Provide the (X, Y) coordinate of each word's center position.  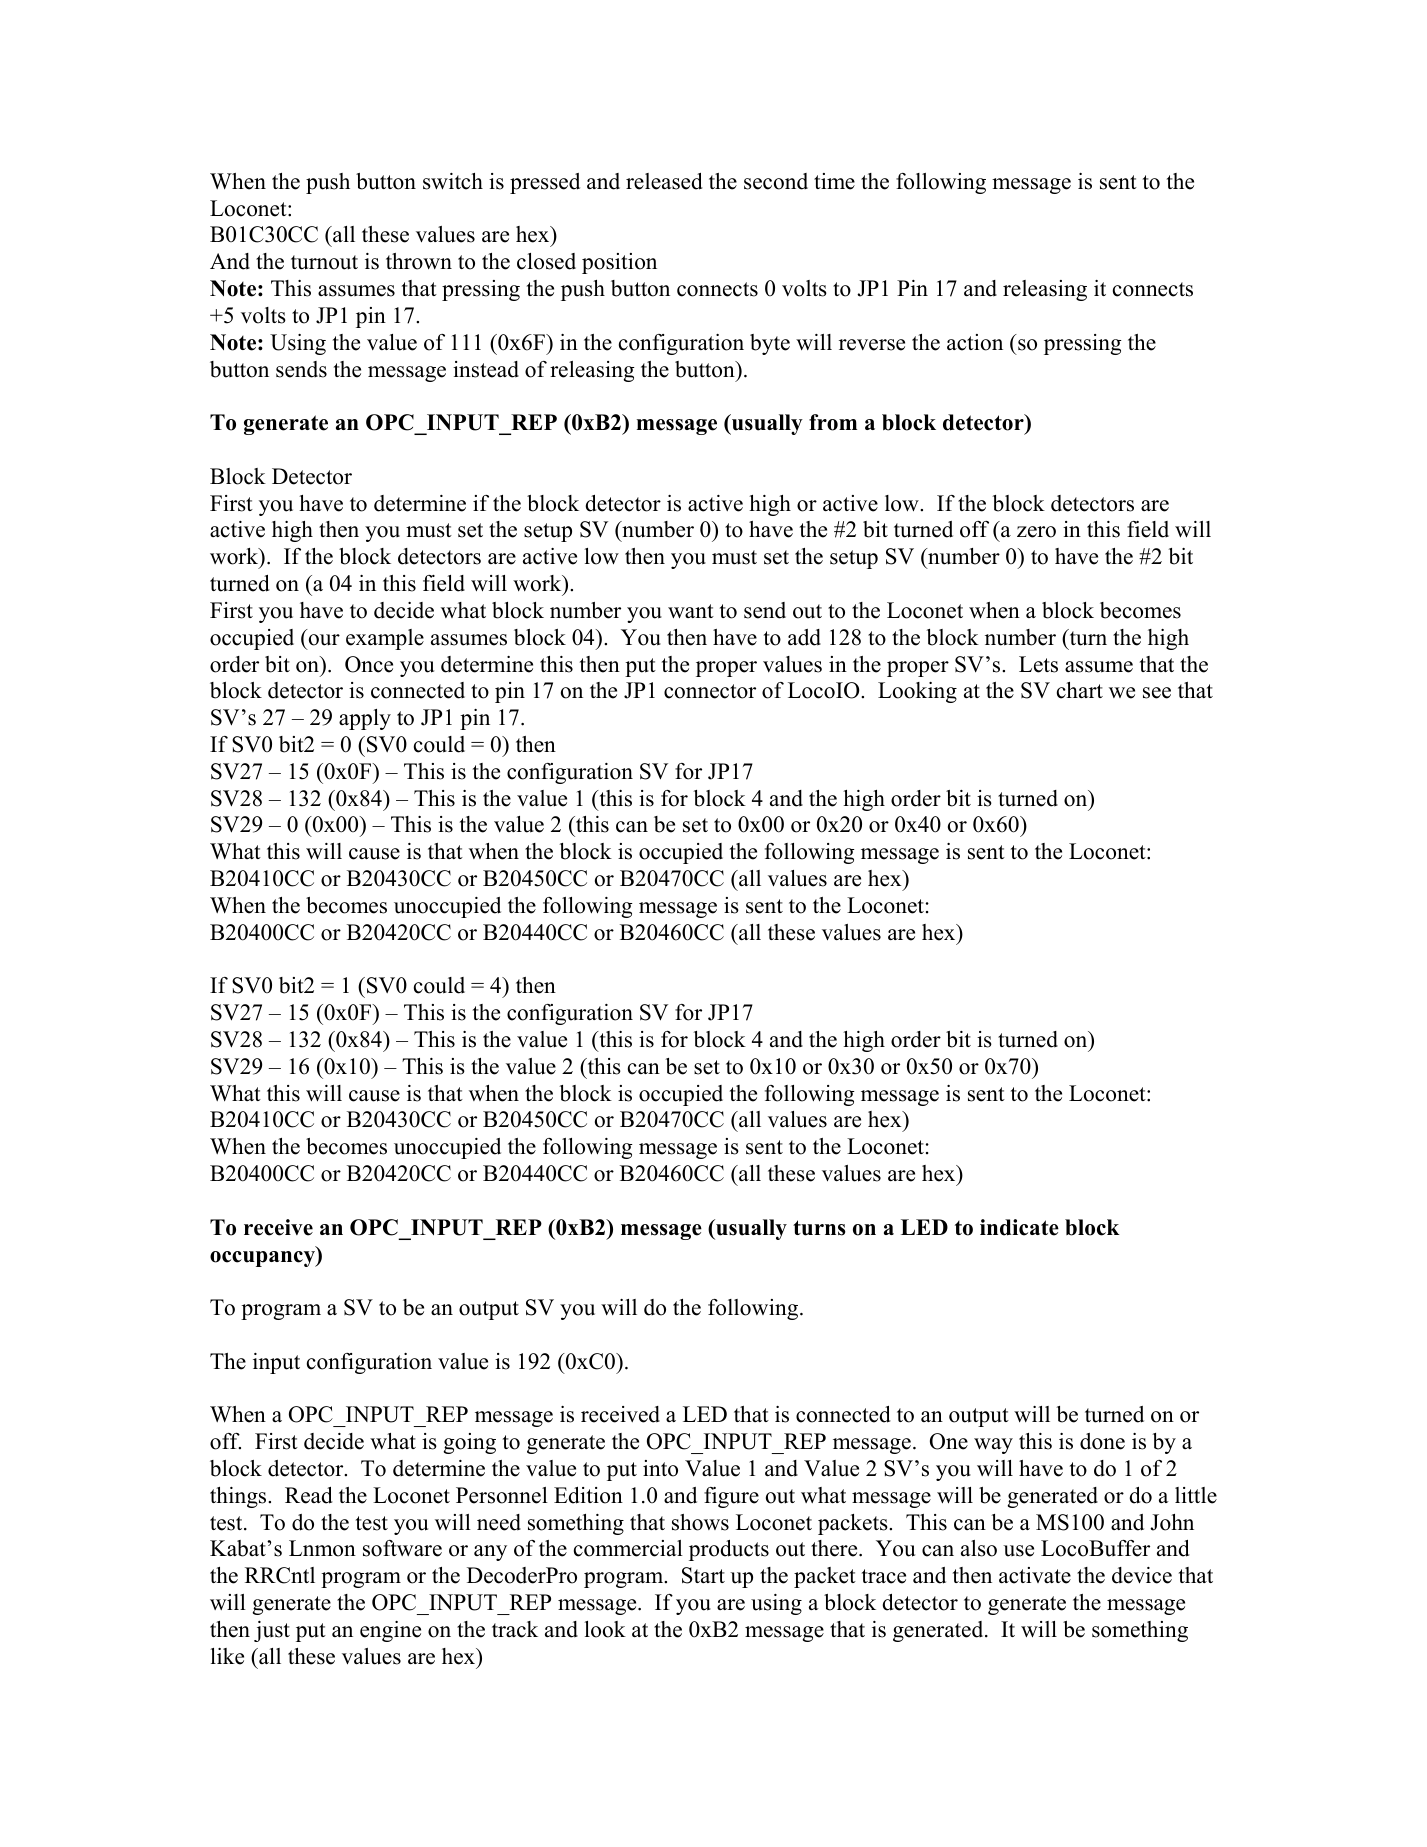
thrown (419, 261)
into (660, 1468)
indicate (1019, 1227)
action (975, 342)
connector (710, 691)
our (324, 640)
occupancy (263, 1259)
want (691, 611)
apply (365, 719)
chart (1080, 690)
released (664, 181)
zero (1036, 532)
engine (390, 1631)
